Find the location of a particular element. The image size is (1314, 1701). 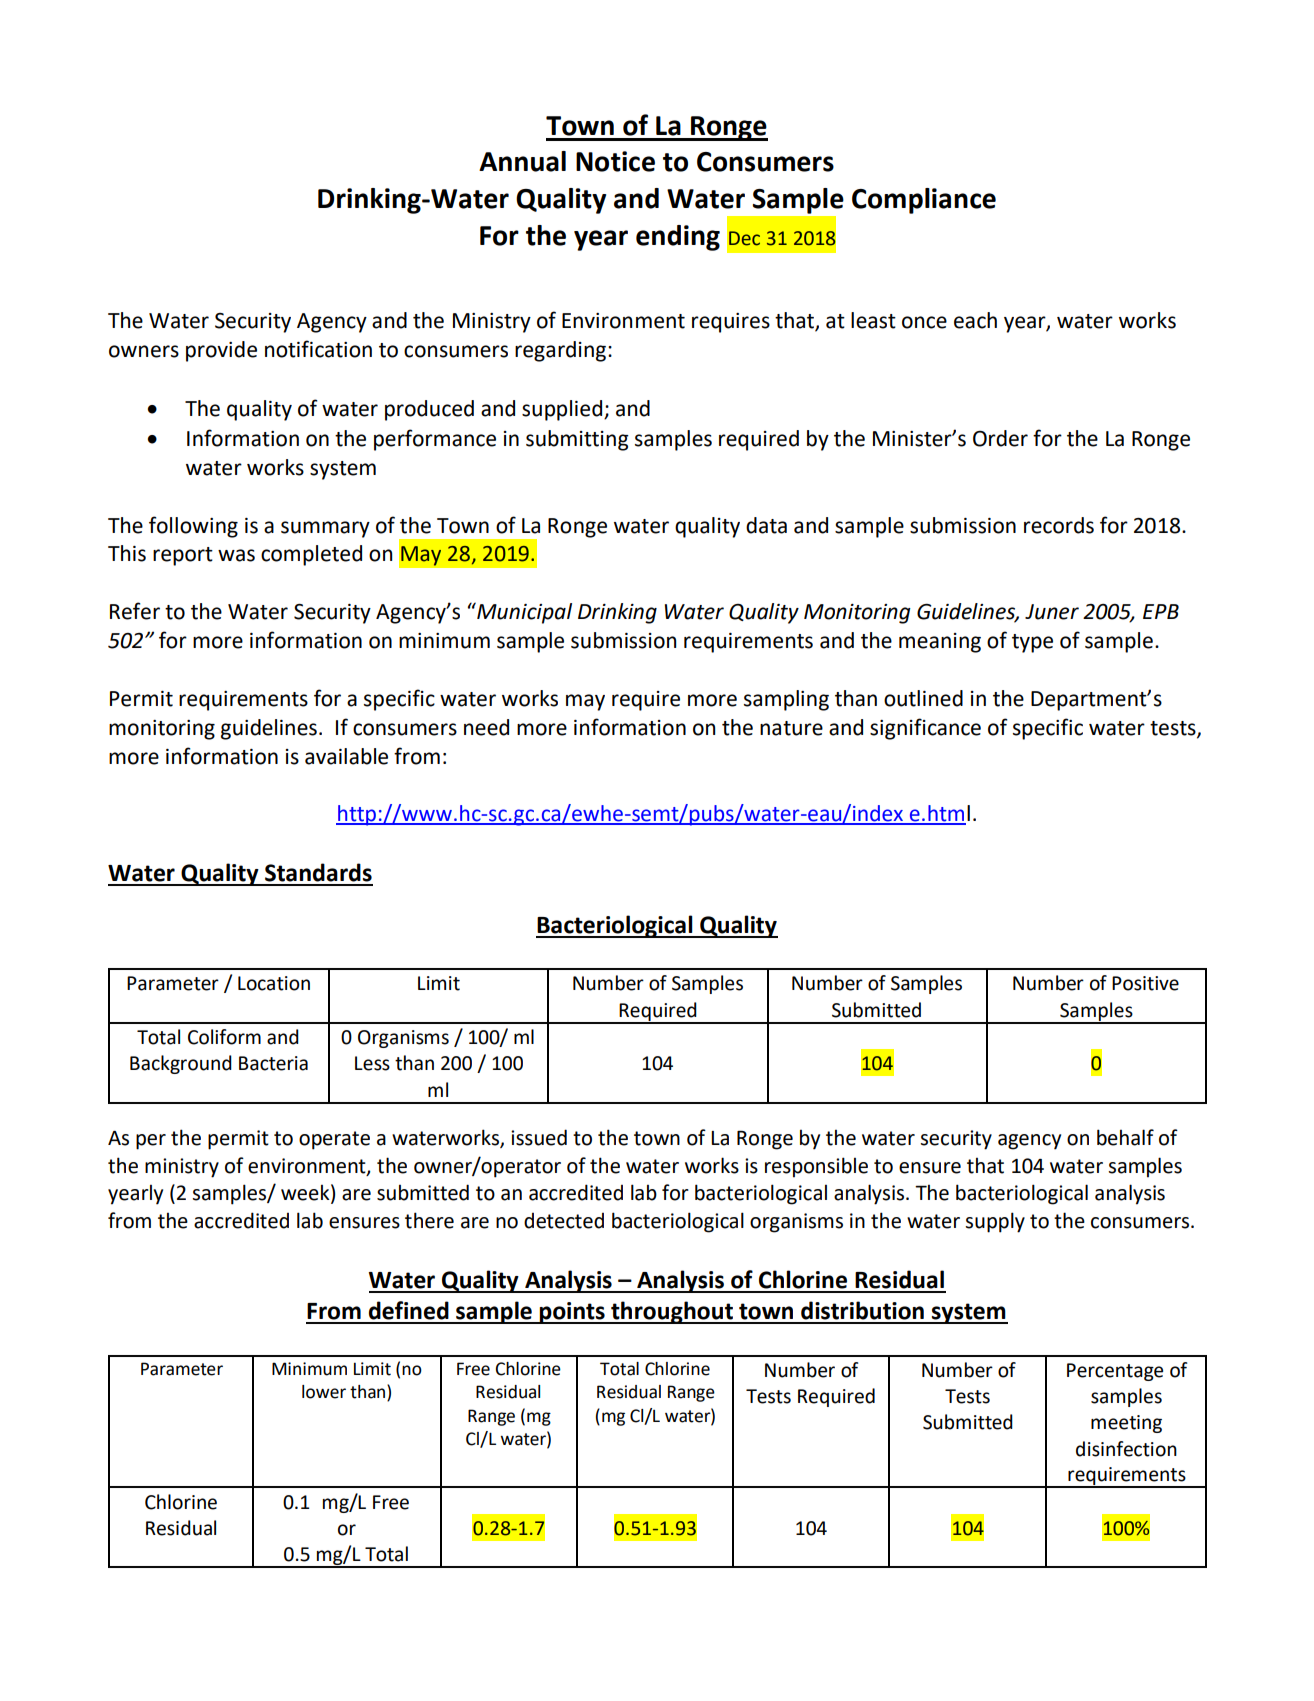

lower is located at coordinates (324, 1392).
